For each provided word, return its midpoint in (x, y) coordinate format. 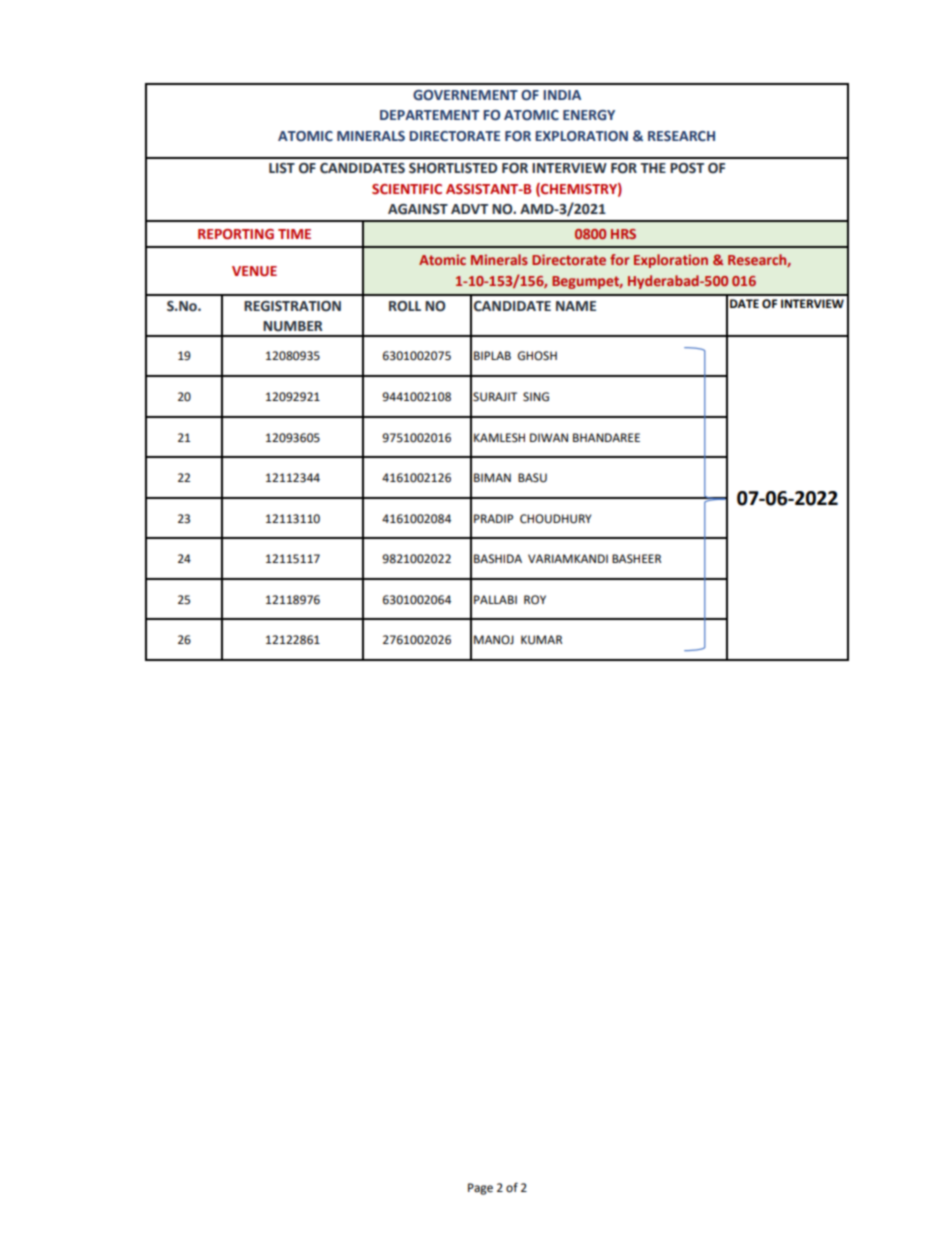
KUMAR (541, 640)
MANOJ (494, 640)
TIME (294, 234)
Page (480, 1189)
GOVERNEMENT (465, 95)
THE (653, 168)
